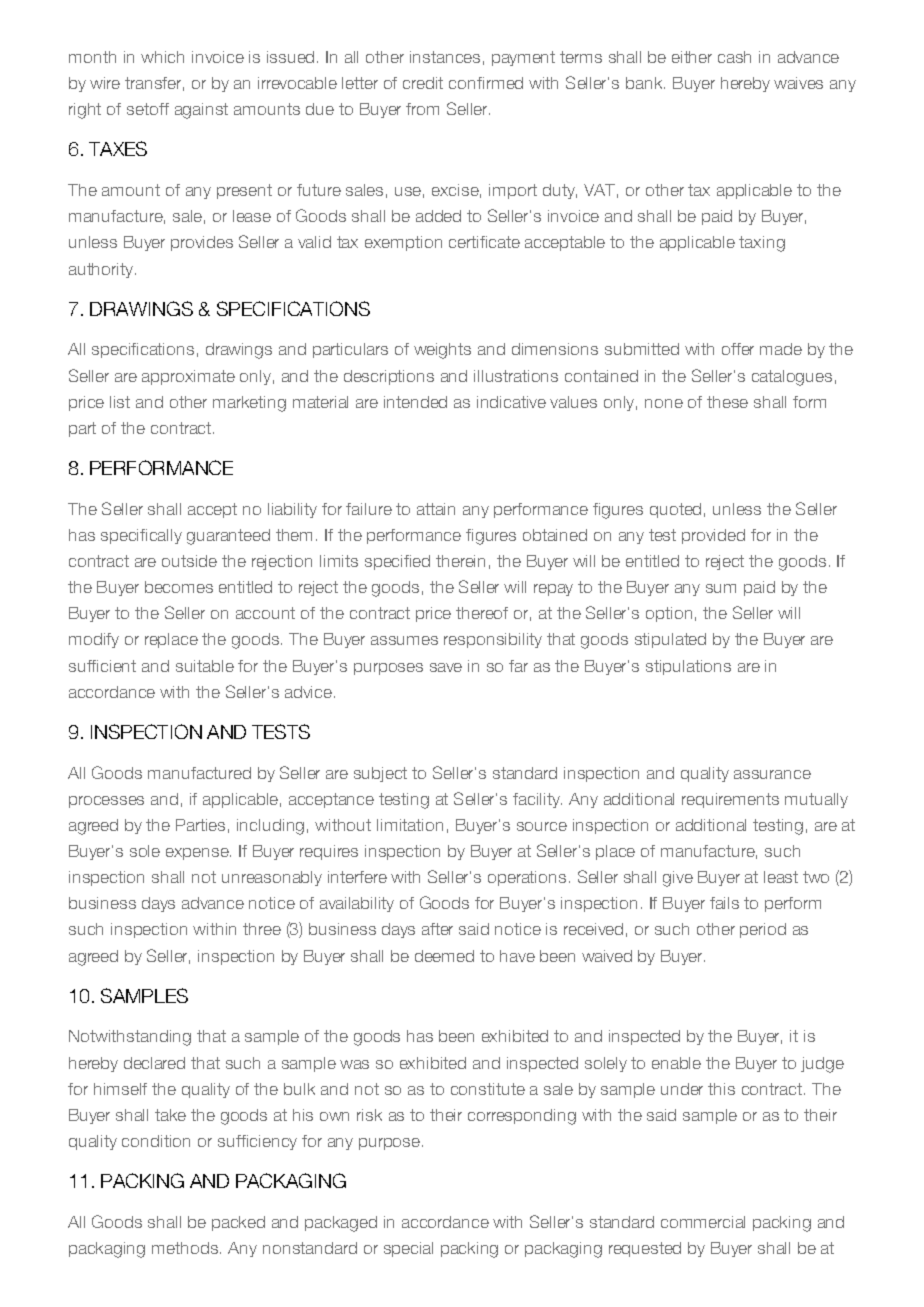 The image size is (924, 1307). Describe the element at coordinates (703, 1222) in the screenshot. I see `commercial` at that location.
